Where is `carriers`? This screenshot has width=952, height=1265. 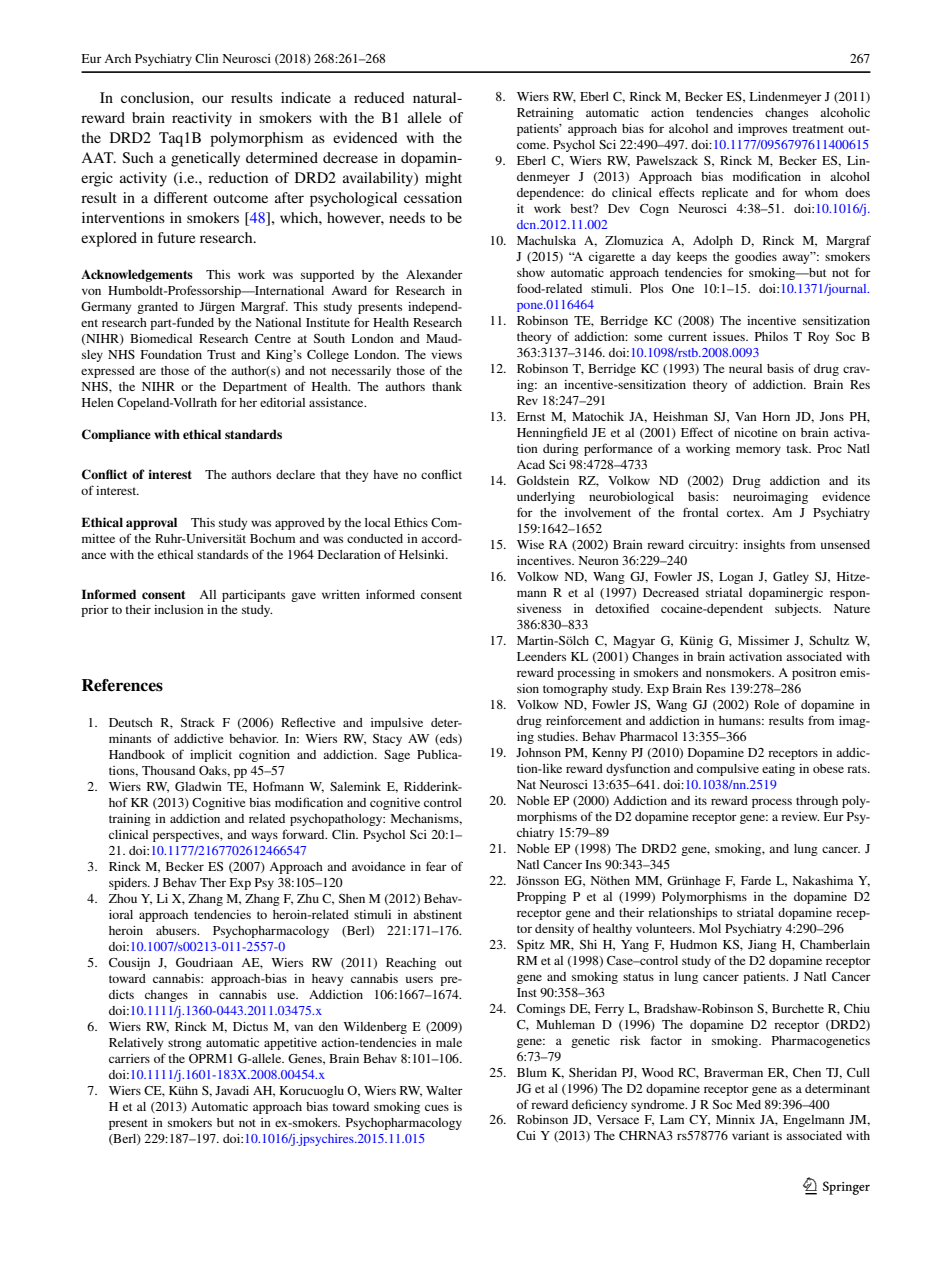
carriers is located at coordinates (129, 1058).
